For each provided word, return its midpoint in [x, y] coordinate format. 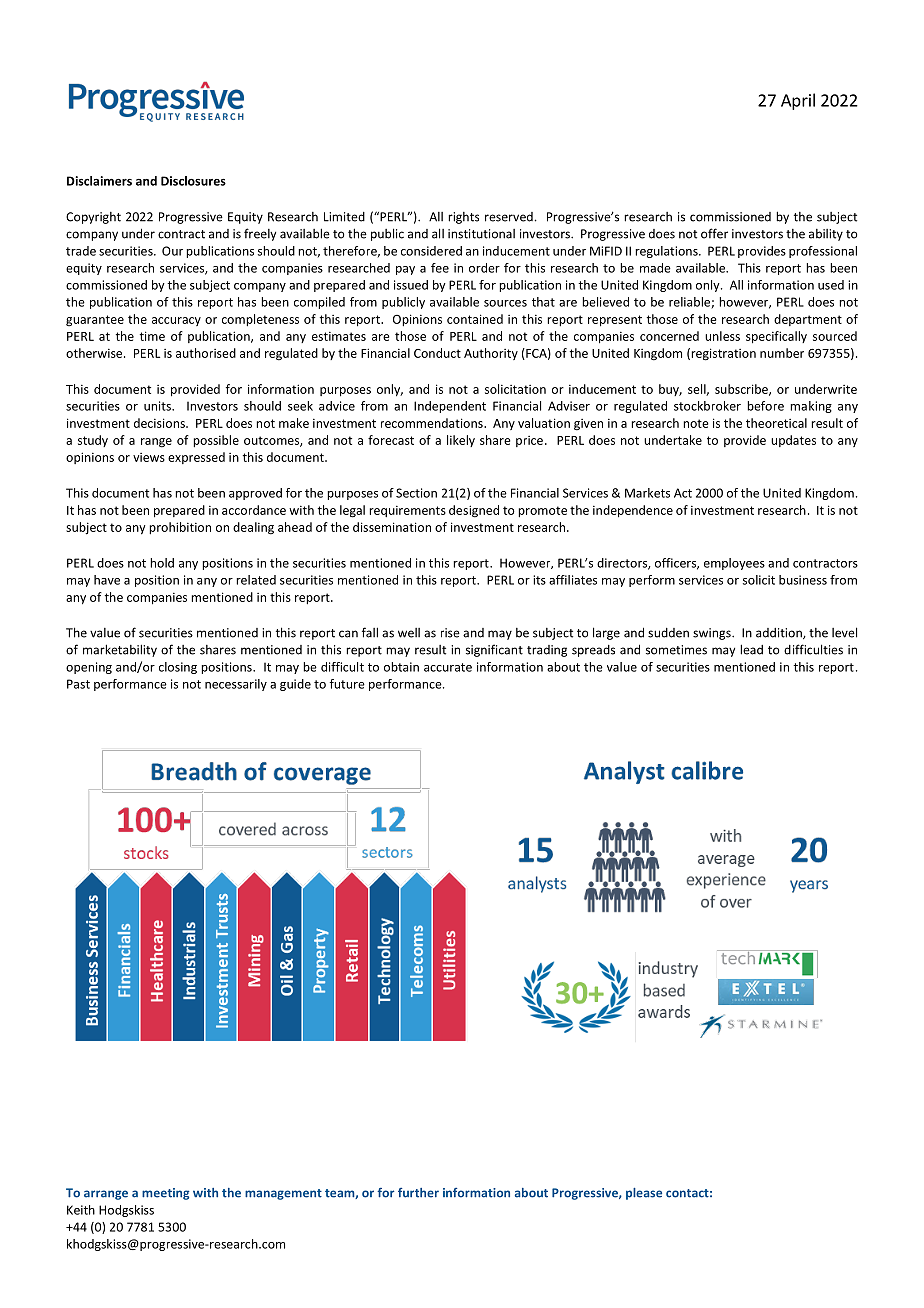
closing [178, 668]
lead [751, 649]
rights [463, 218]
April [798, 101]
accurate [448, 667]
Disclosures [193, 181]
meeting [166, 1194]
